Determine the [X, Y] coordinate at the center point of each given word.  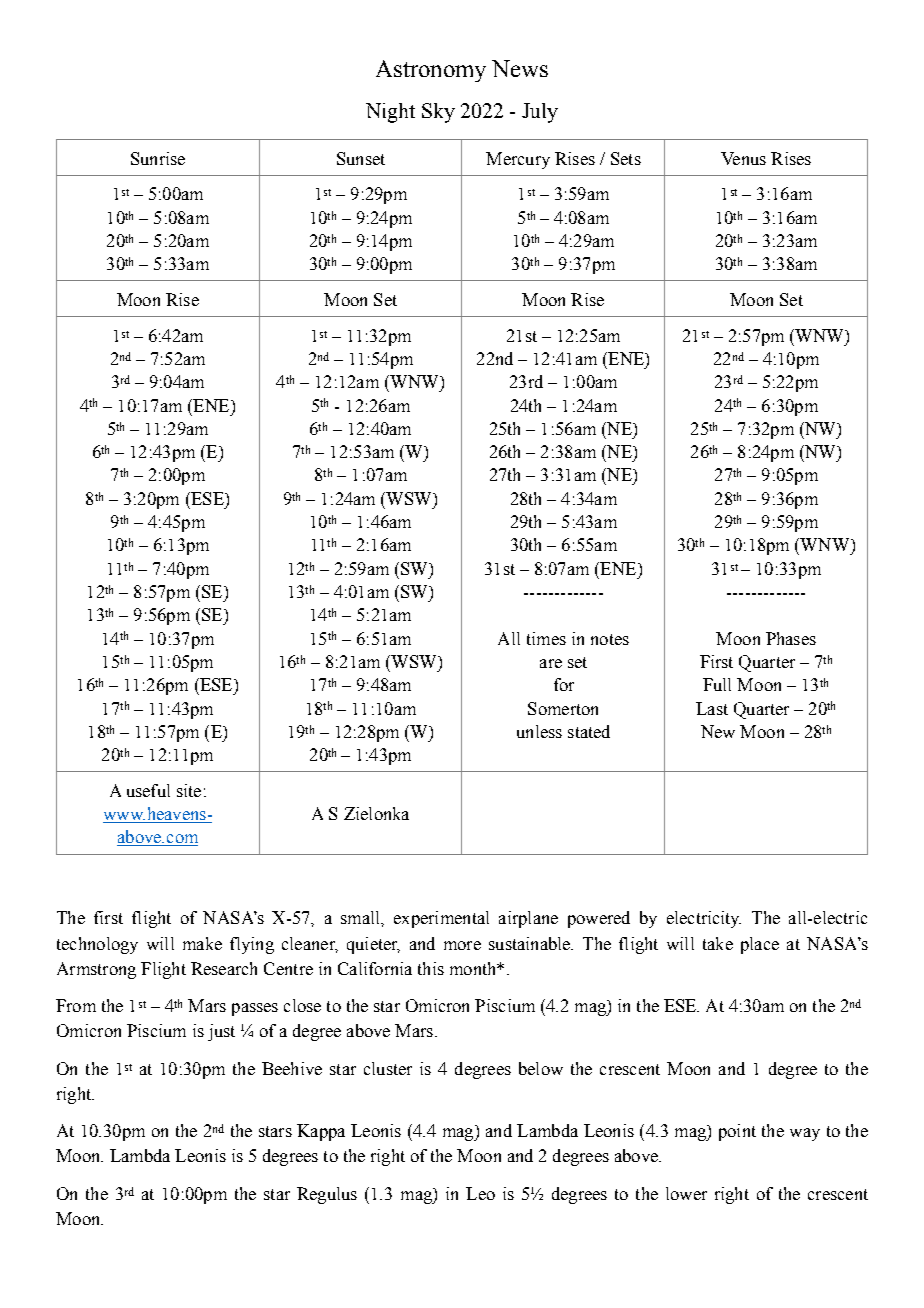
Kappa [321, 1132]
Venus [743, 158]
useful [148, 790]
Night [390, 113]
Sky [438, 113]
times [546, 638]
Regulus [327, 1195]
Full [717, 684]
